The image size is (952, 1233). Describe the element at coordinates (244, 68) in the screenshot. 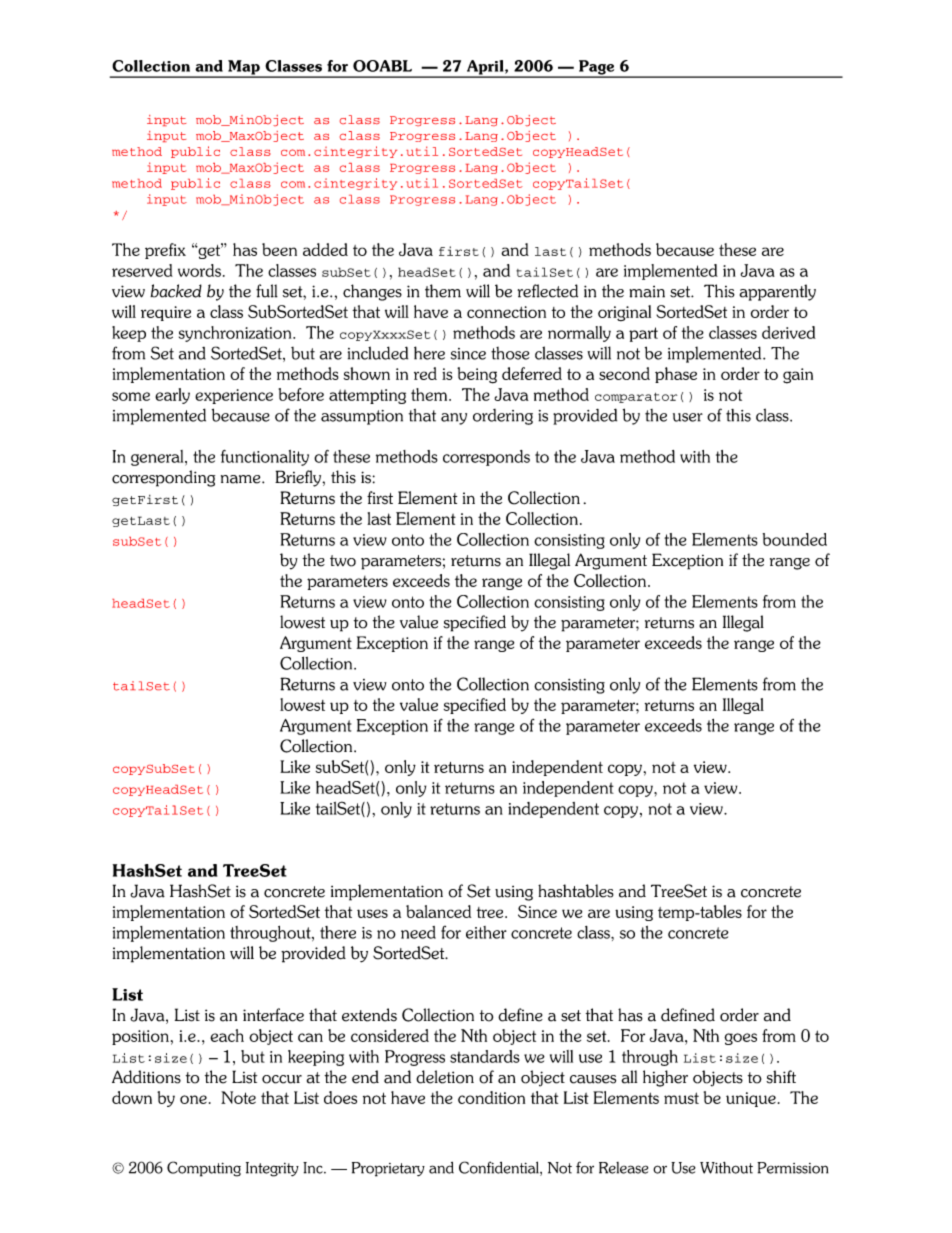

I see `Map` at that location.
